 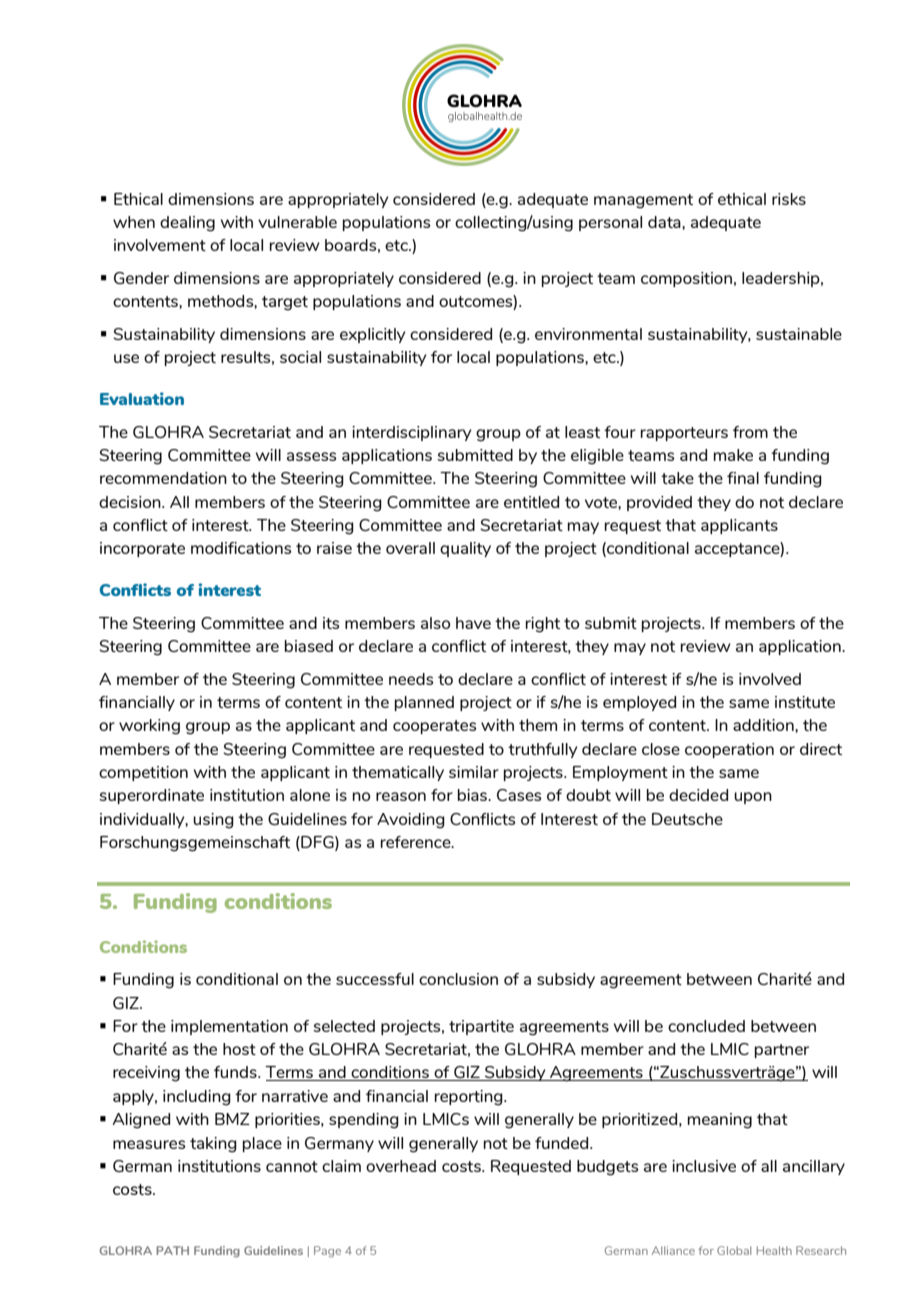 What do you see at coordinates (417, 842) in the screenshot?
I see `reference` at bounding box center [417, 842].
